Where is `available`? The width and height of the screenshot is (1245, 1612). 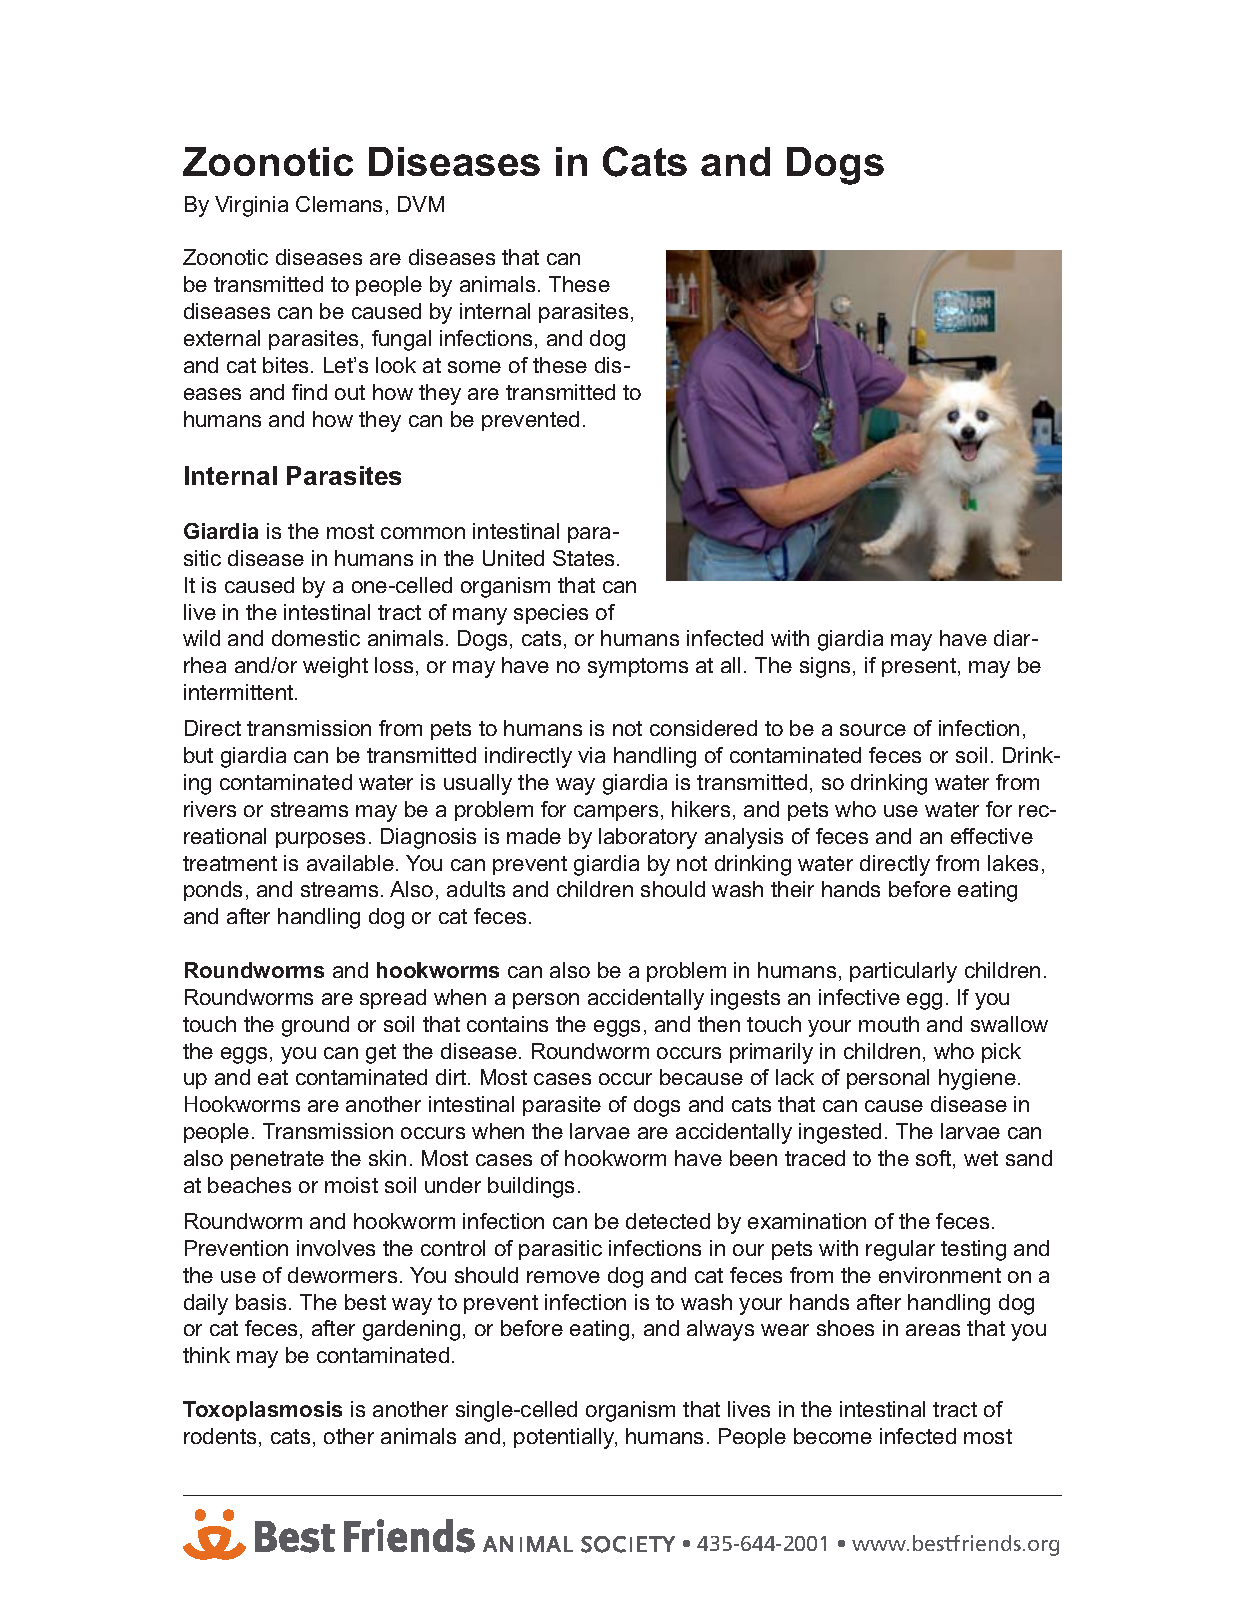
available is located at coordinates (350, 863).
